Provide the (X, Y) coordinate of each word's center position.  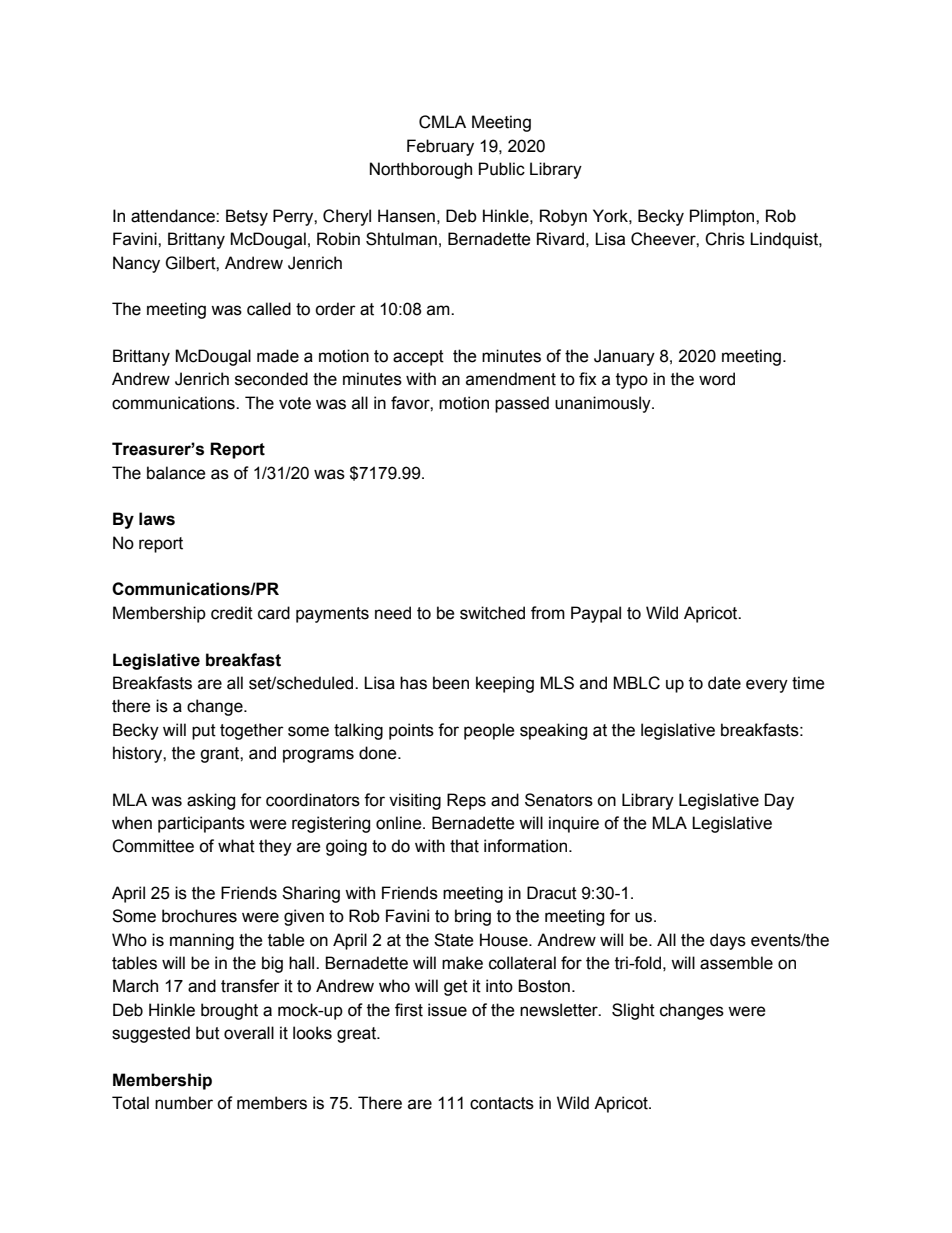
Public (502, 169)
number (184, 1103)
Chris (725, 239)
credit (232, 613)
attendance (174, 216)
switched (492, 613)
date (724, 683)
